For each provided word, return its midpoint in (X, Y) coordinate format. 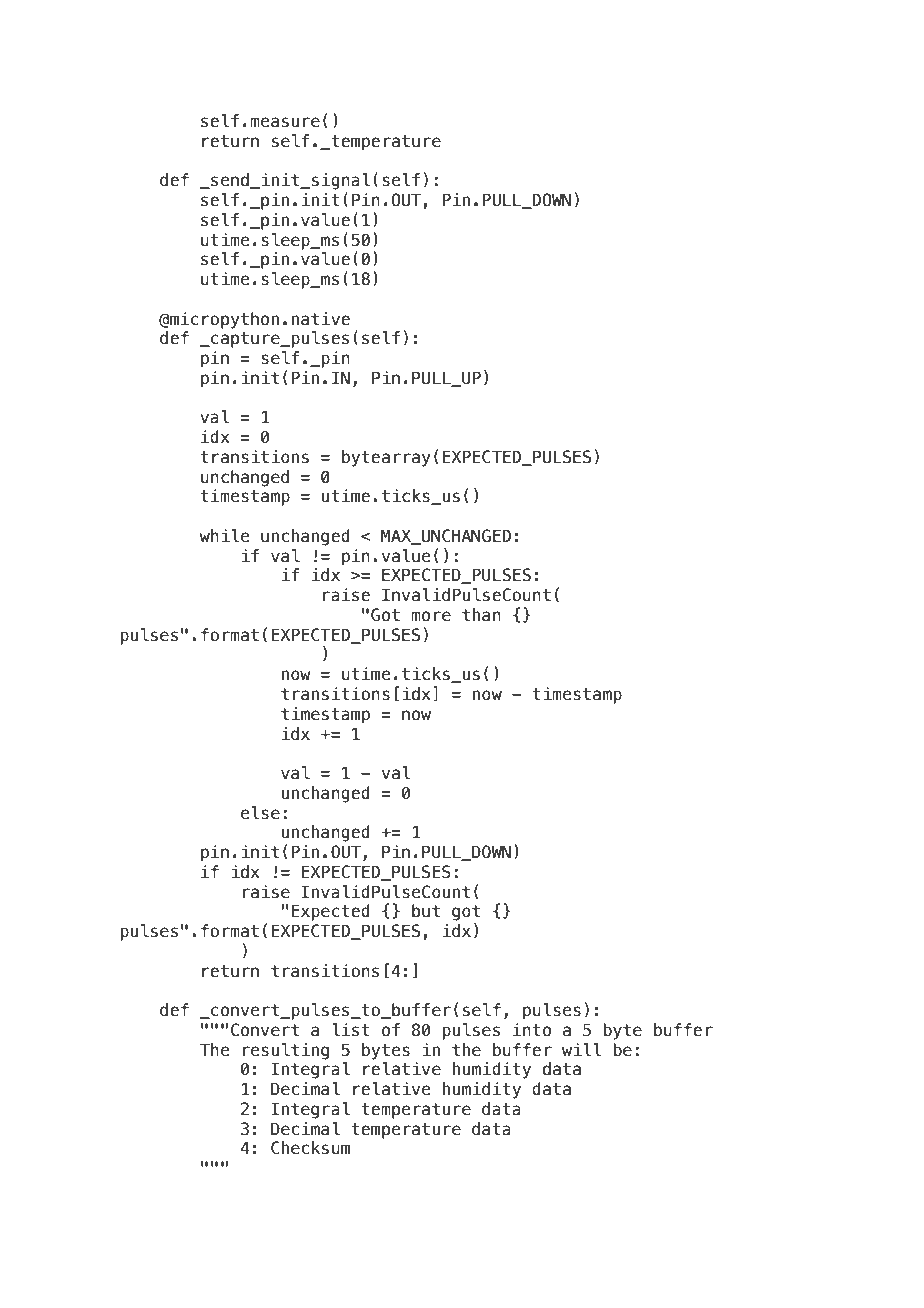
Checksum (310, 1148)
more (431, 616)
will (582, 1049)
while (224, 536)
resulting (286, 1051)
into (532, 1030)
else (260, 813)
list (351, 1030)
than (481, 615)
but (426, 911)
